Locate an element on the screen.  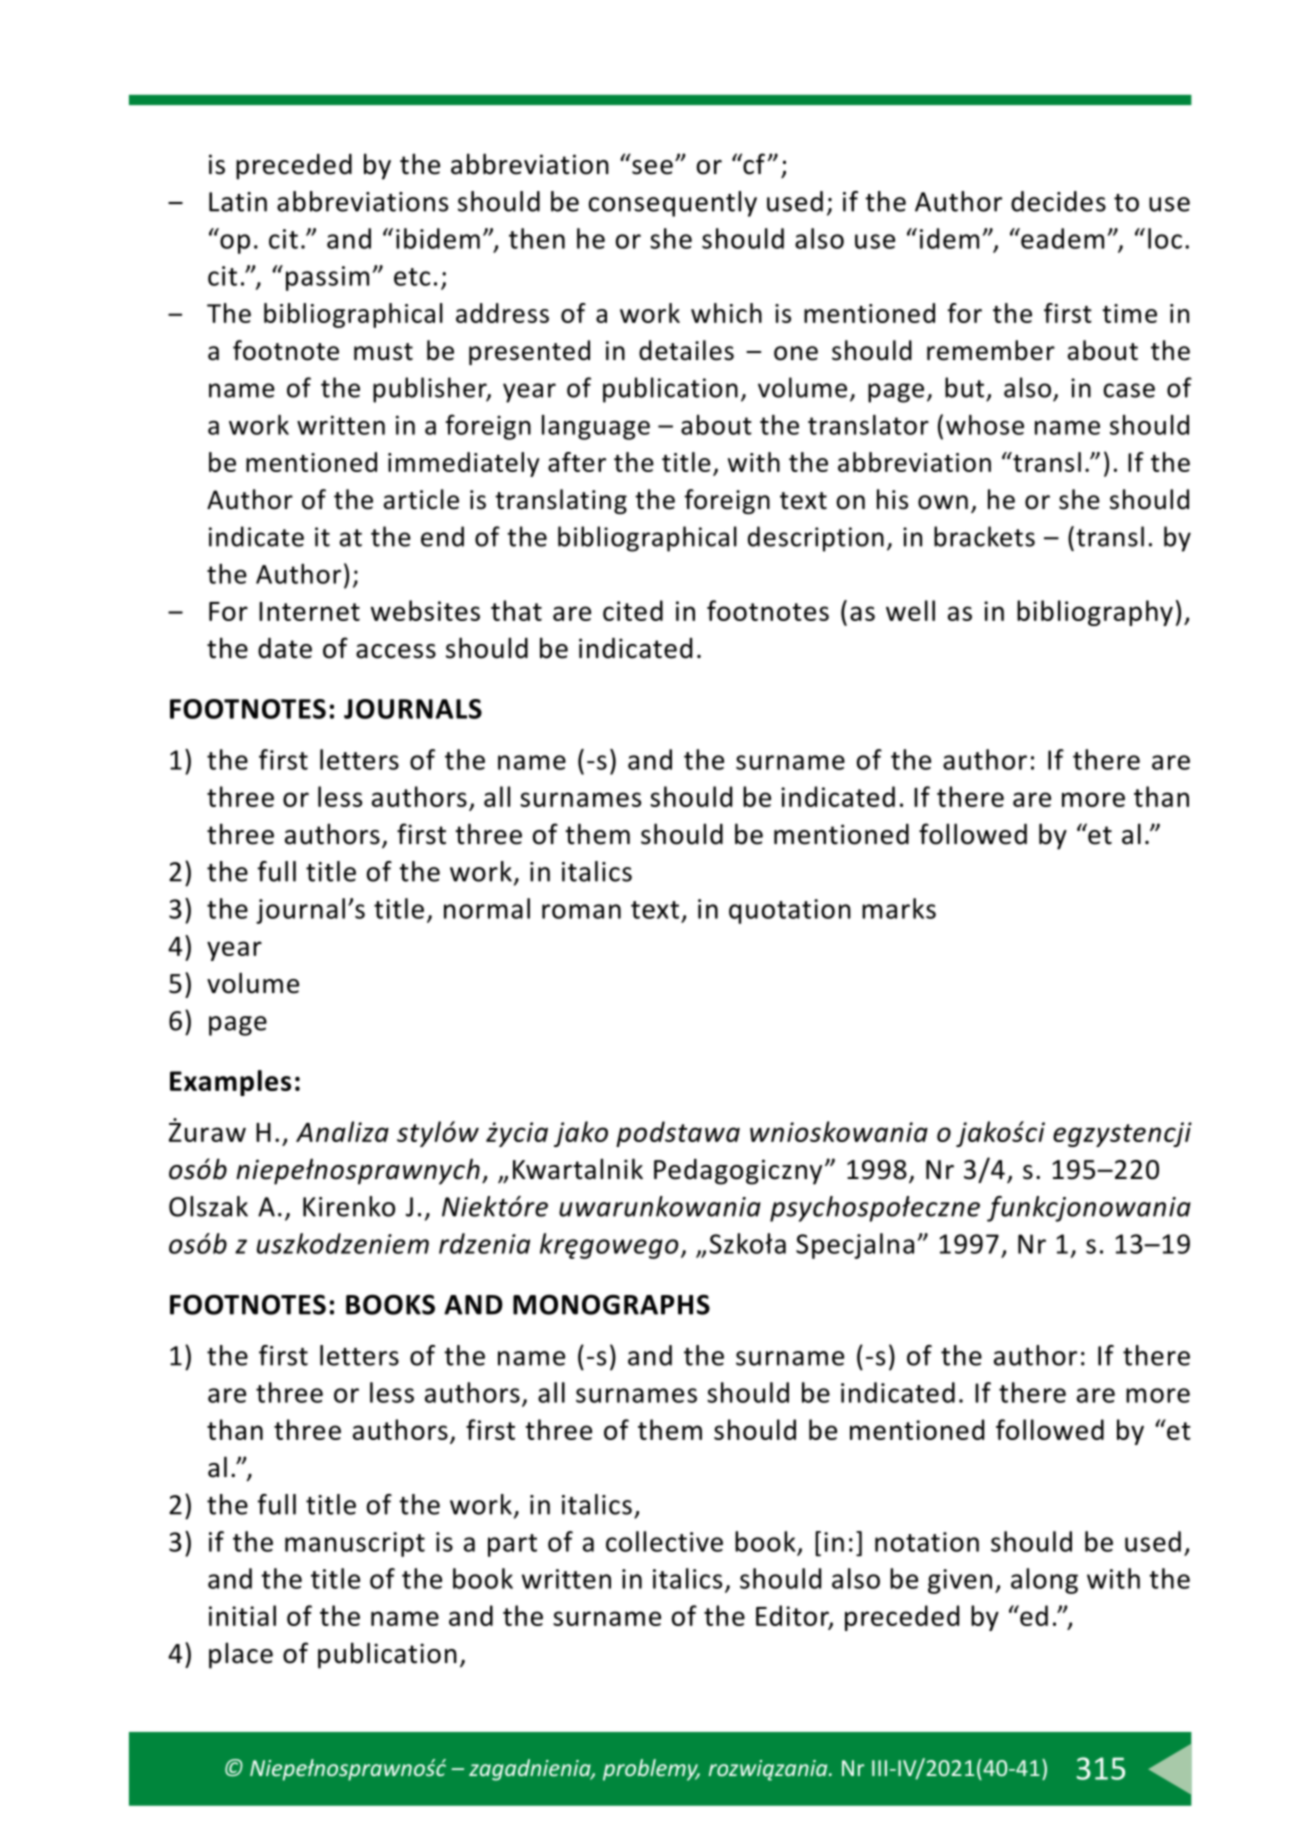
notation is located at coordinates (927, 1542).
